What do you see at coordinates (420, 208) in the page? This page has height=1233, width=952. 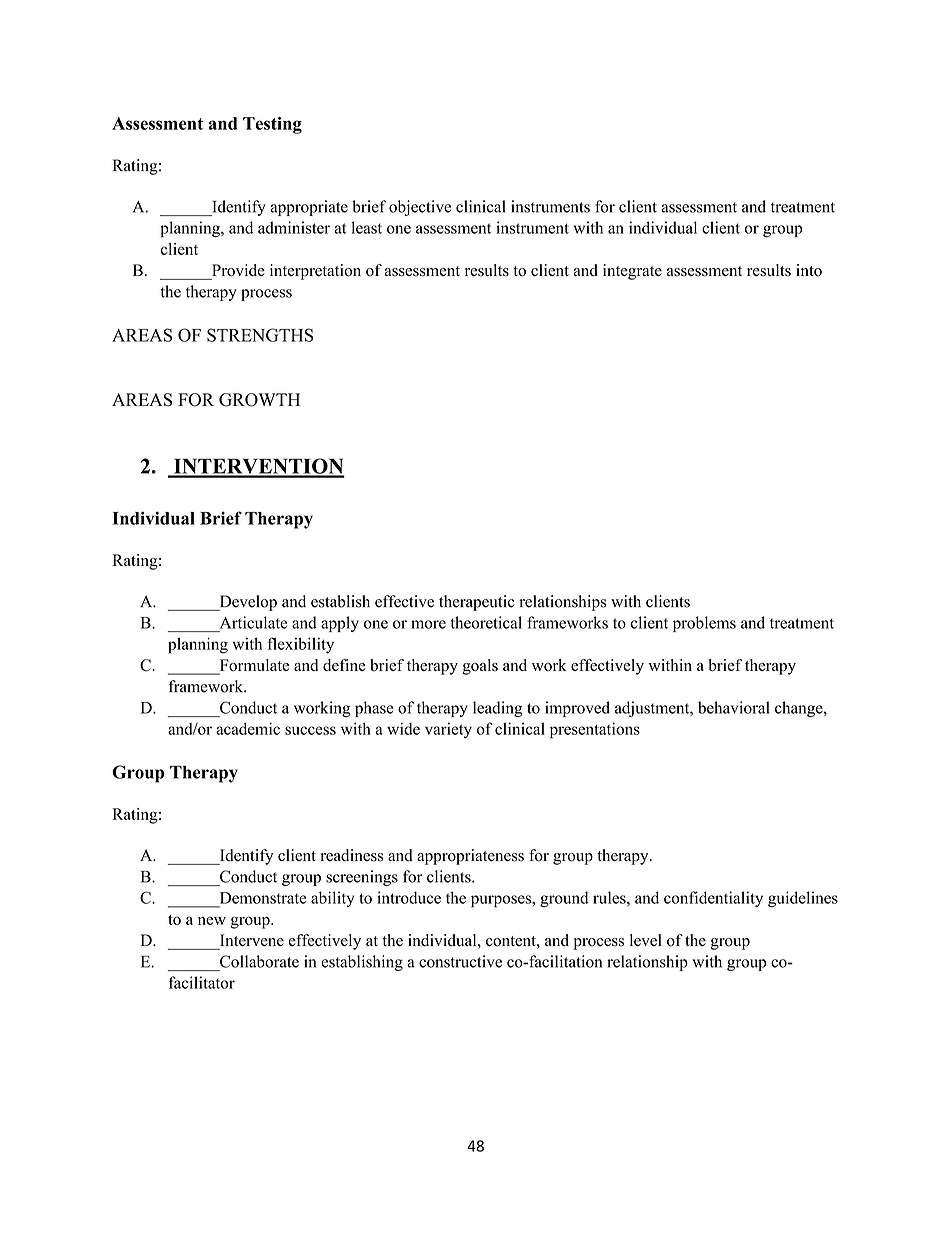 I see `objective` at bounding box center [420, 208].
